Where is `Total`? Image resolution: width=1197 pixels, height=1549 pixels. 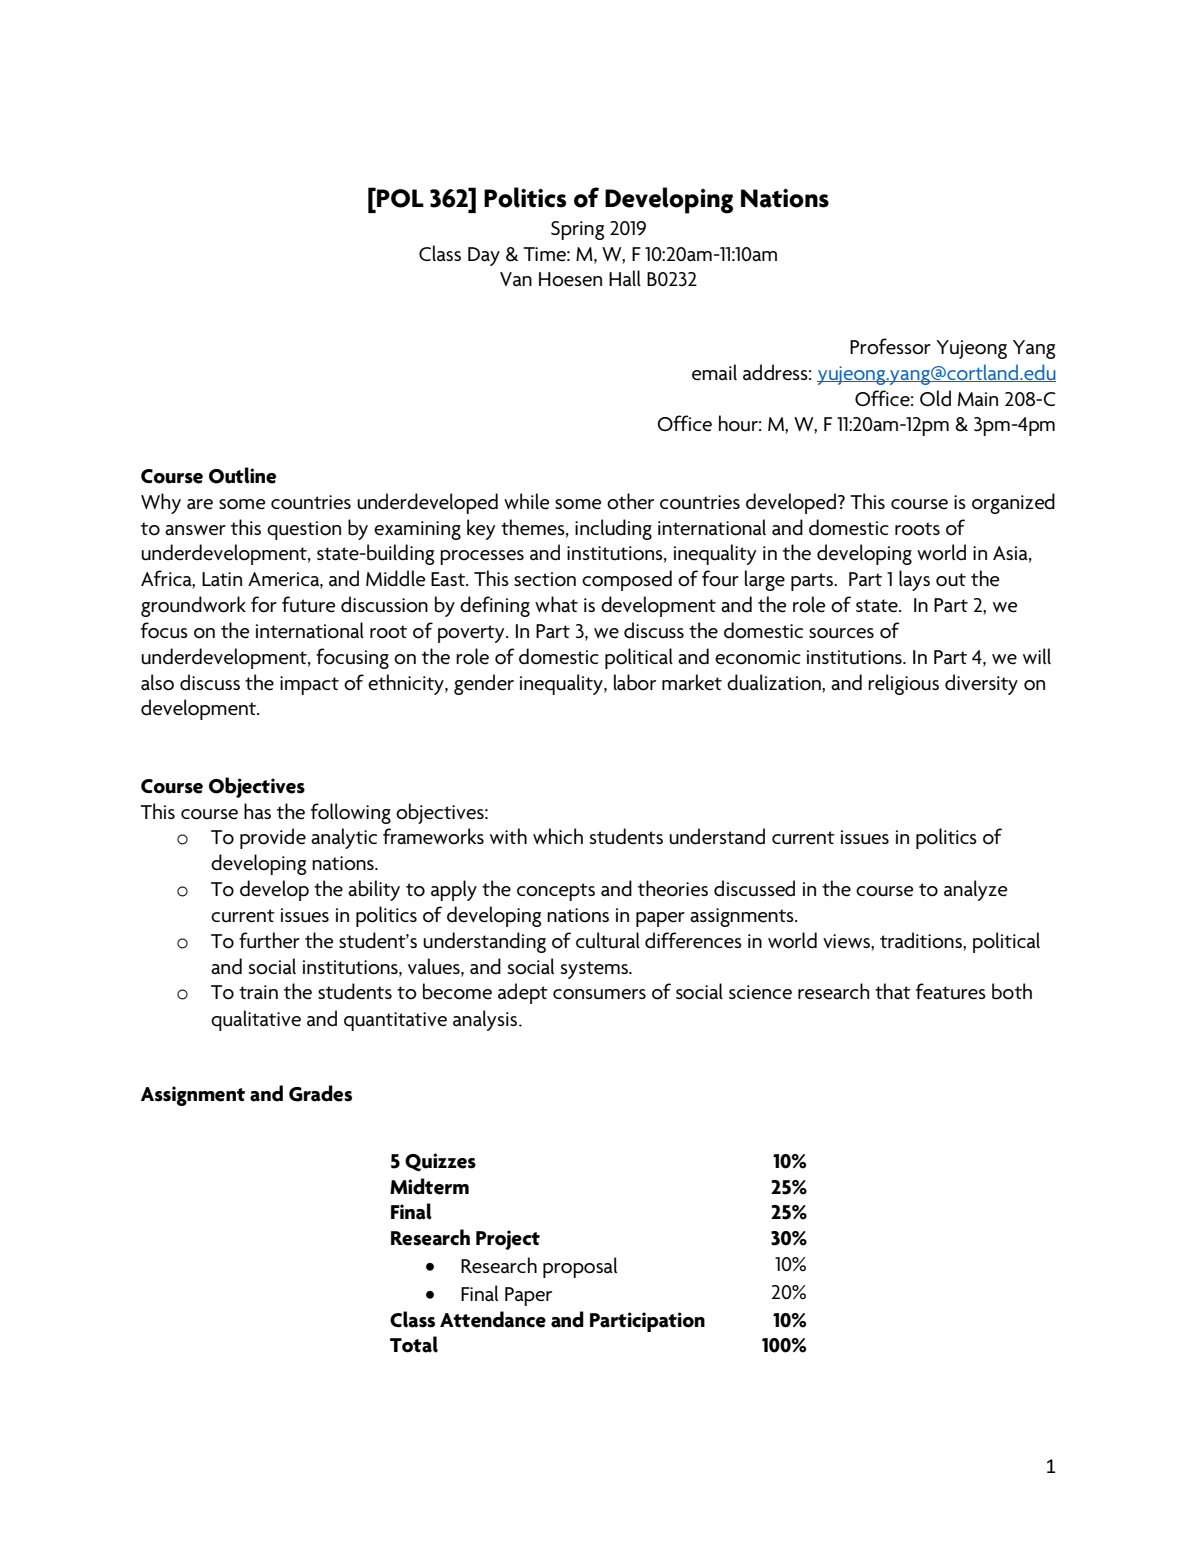
Total is located at coordinates (414, 1344).
